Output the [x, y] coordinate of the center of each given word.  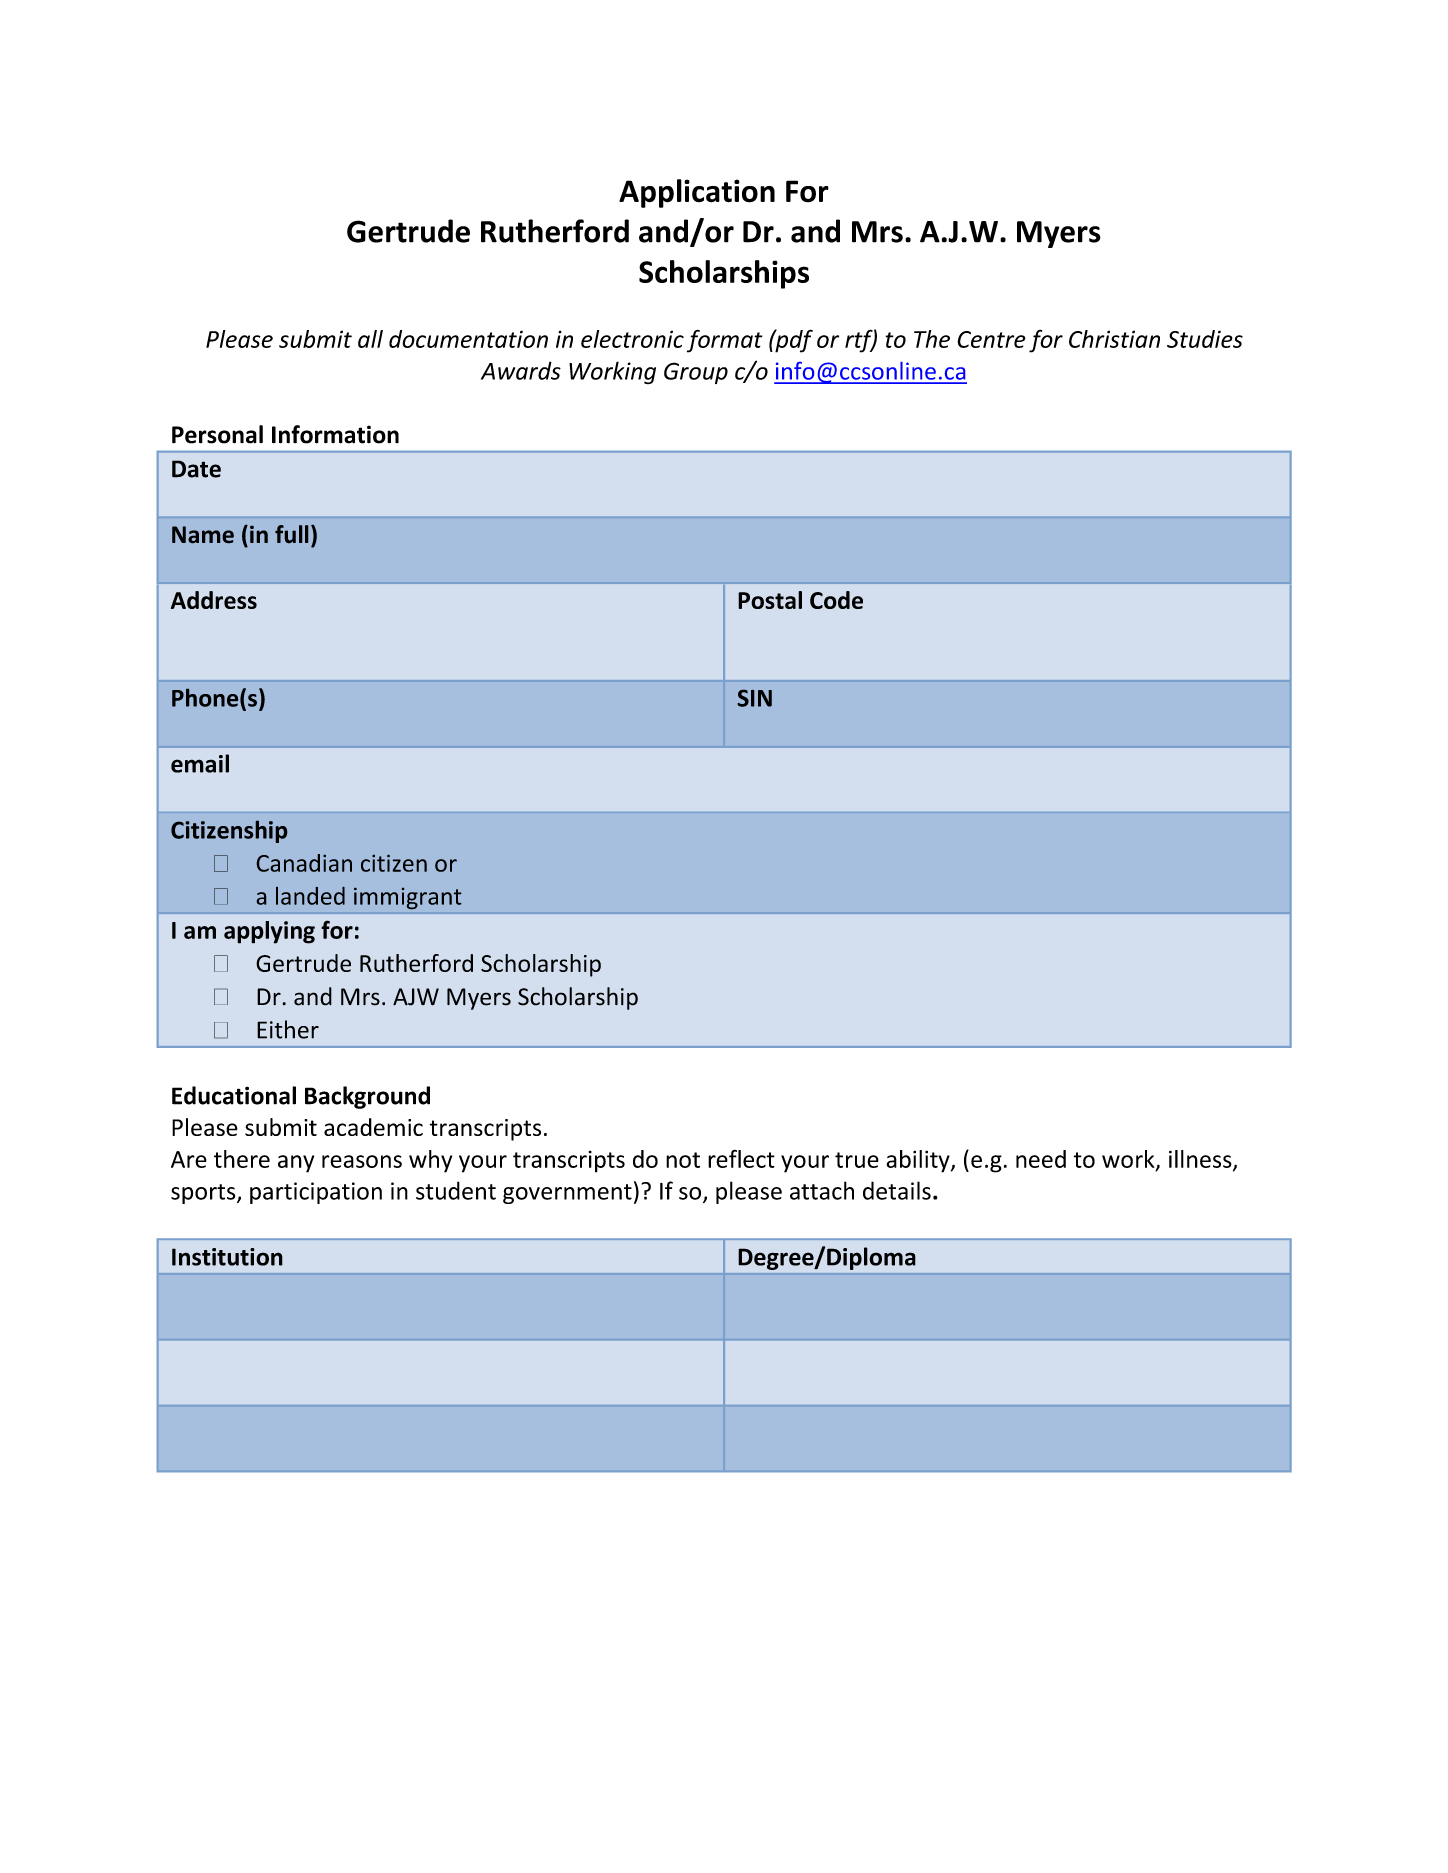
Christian [1114, 339]
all [370, 339]
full [291, 534]
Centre [991, 339]
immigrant [407, 898]
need [1041, 1159]
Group [696, 373]
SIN [755, 698]
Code [836, 600]
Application [697, 193]
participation [316, 1193]
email [200, 763]
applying [269, 932]
